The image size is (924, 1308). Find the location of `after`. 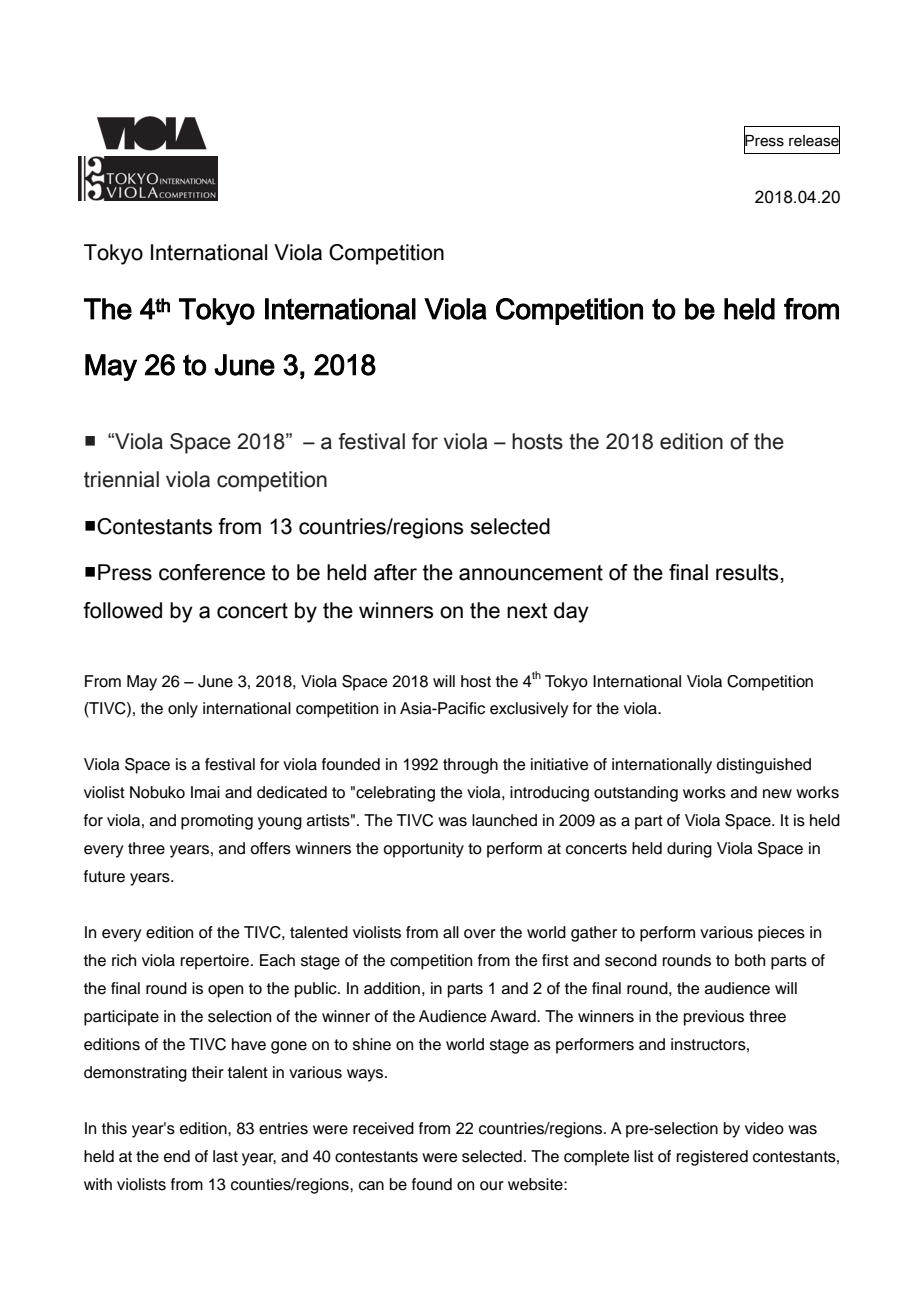

after is located at coordinates (395, 572).
